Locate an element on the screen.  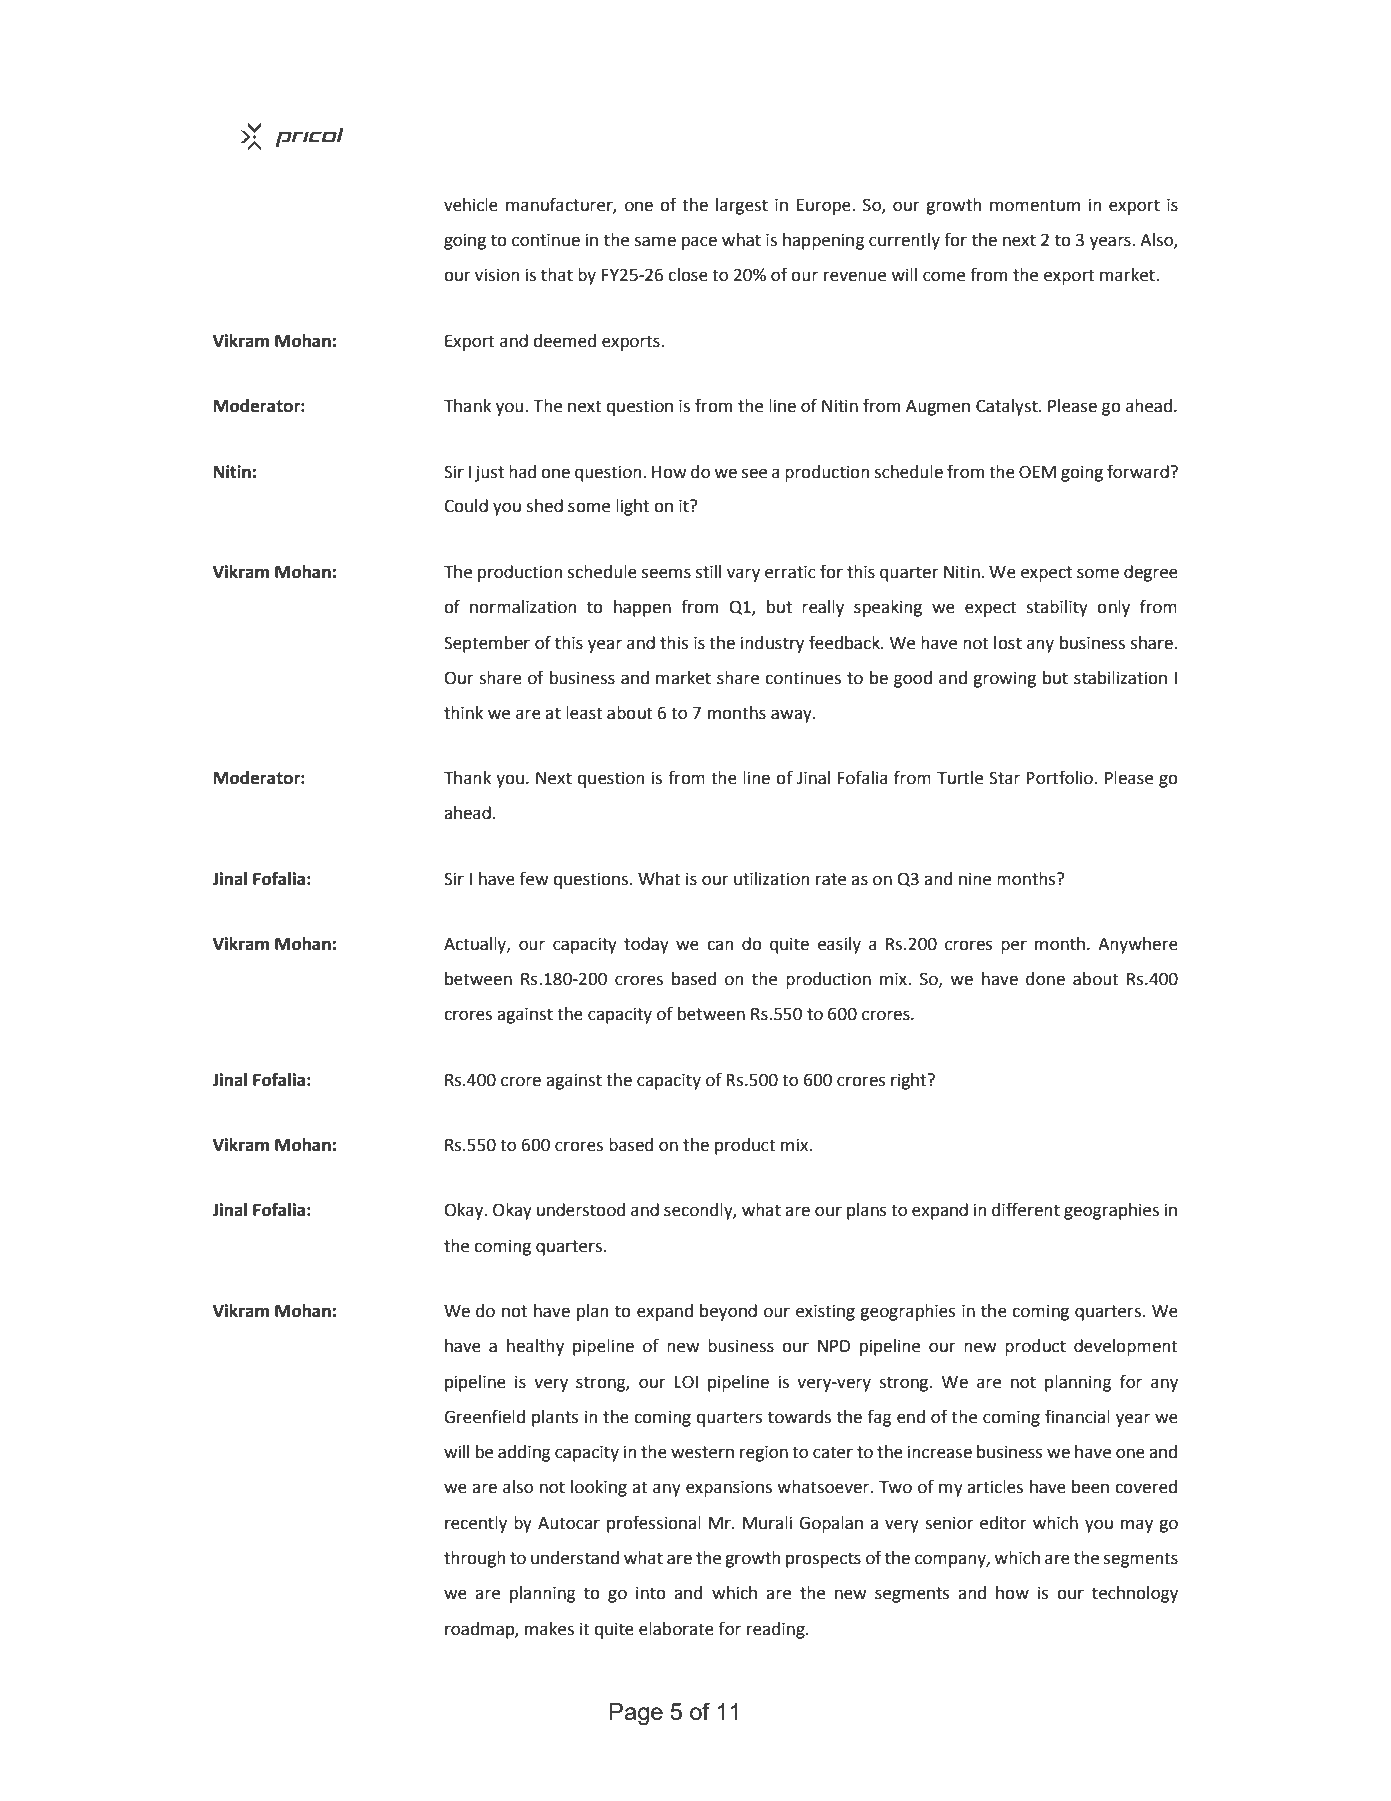
Actually is located at coordinates (476, 945).
